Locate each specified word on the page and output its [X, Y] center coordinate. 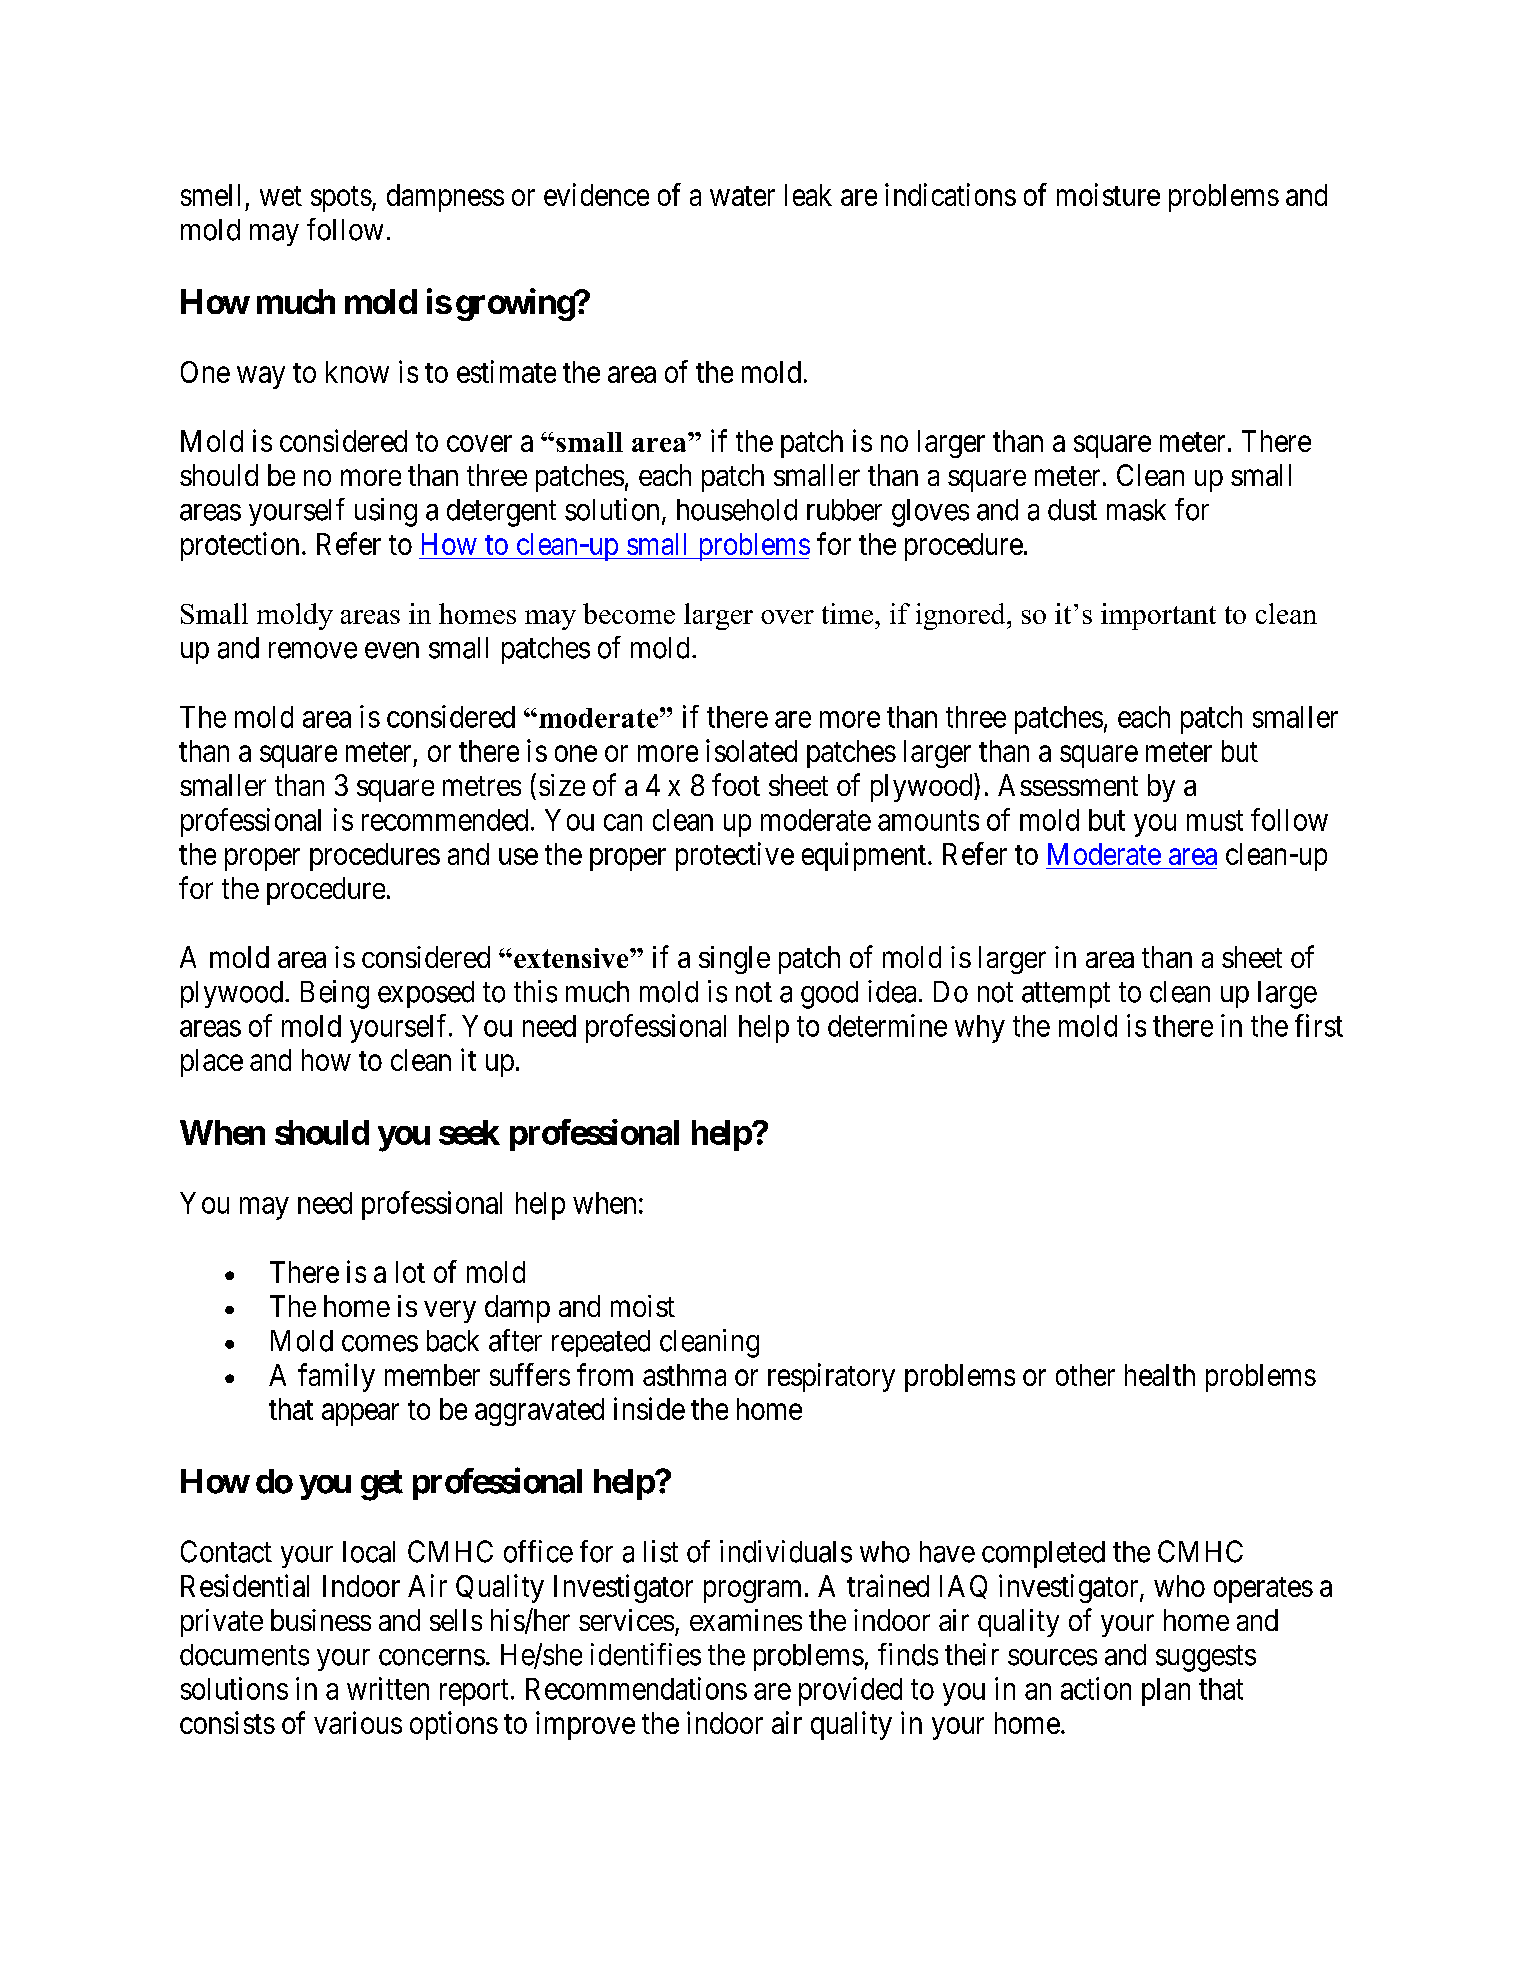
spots [341, 199]
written [388, 1688]
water [742, 196]
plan [1166, 1692]
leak [808, 195]
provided [850, 1691]
